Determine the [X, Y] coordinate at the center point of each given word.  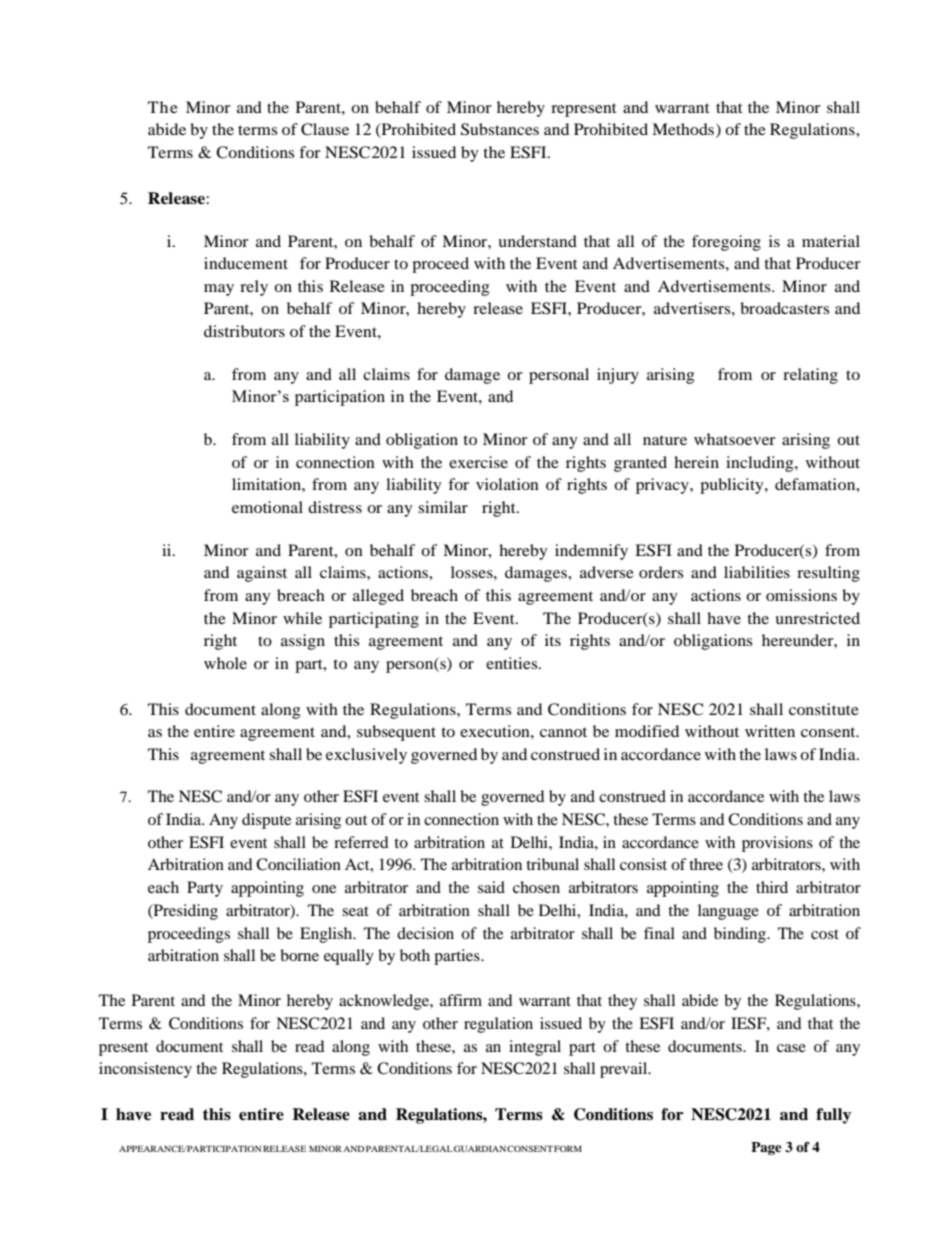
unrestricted [817, 618]
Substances [500, 129]
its [553, 640]
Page [766, 1148]
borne [299, 955]
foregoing [726, 243]
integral [535, 1048]
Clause [325, 129]
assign [303, 642]
